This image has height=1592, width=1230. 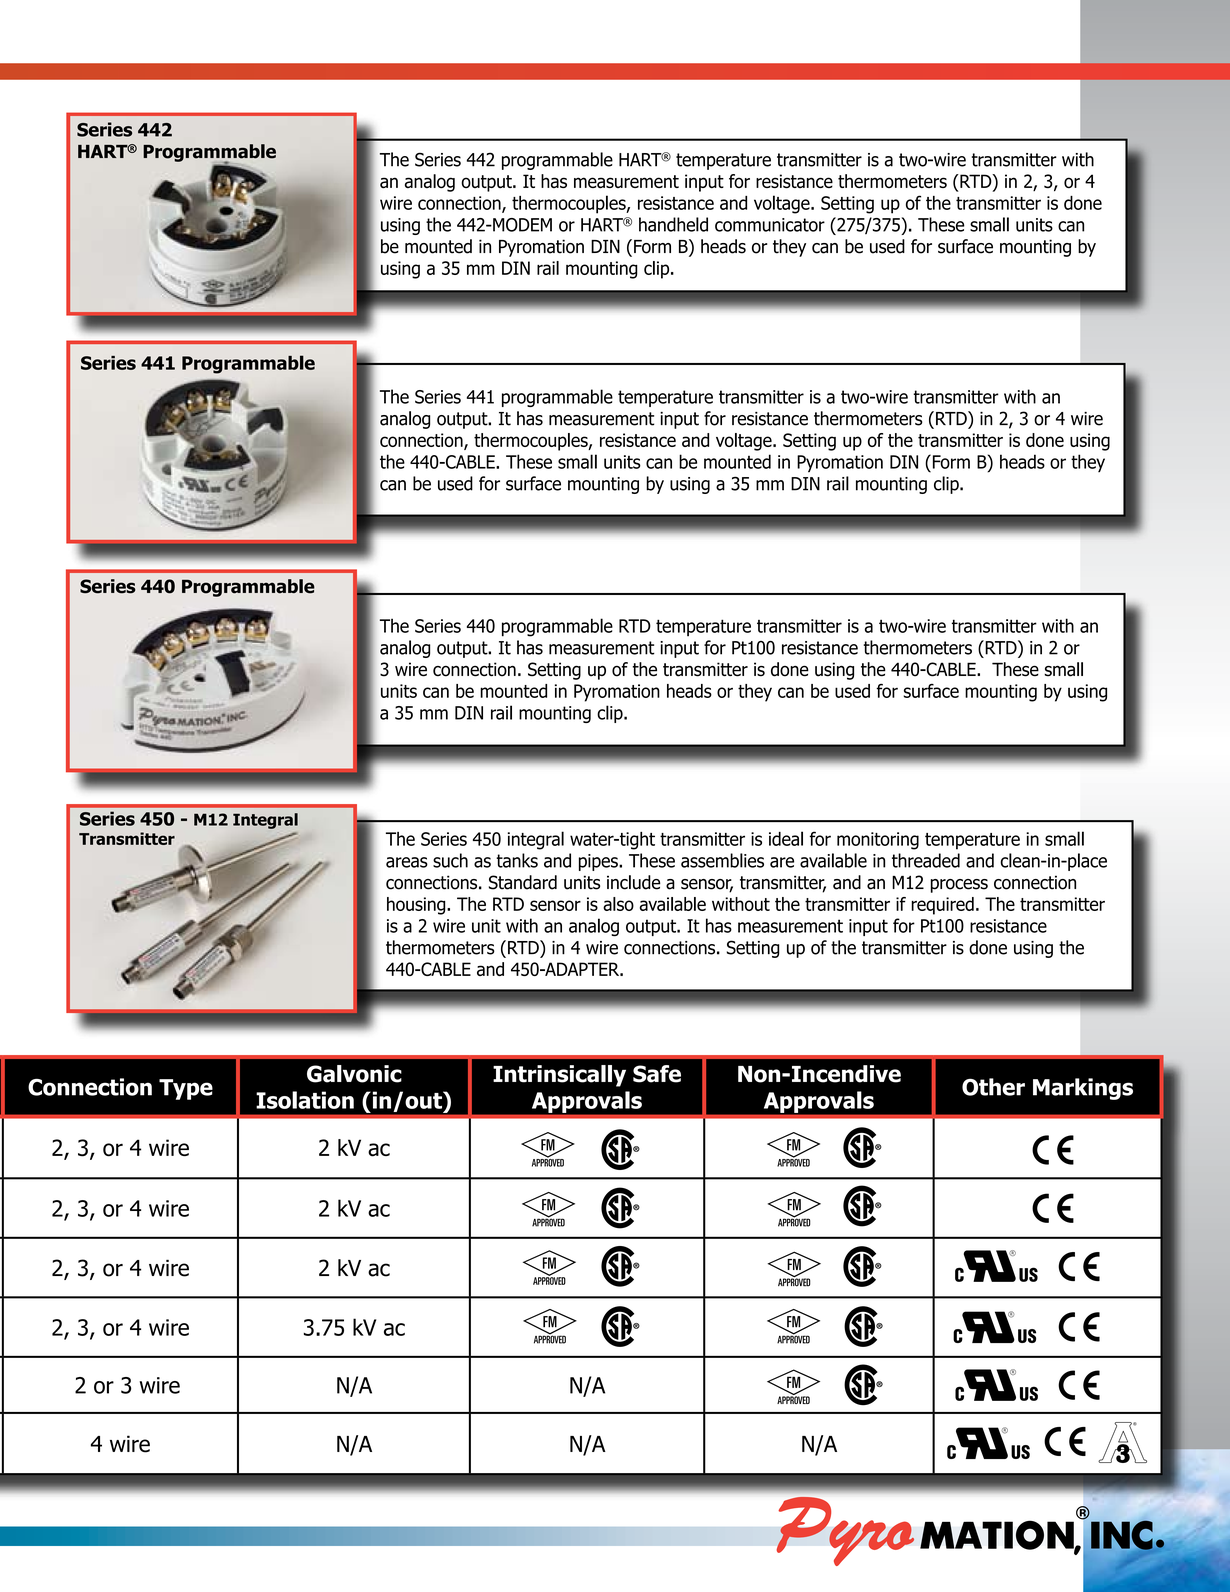 I want to click on required, so click(x=942, y=906).
